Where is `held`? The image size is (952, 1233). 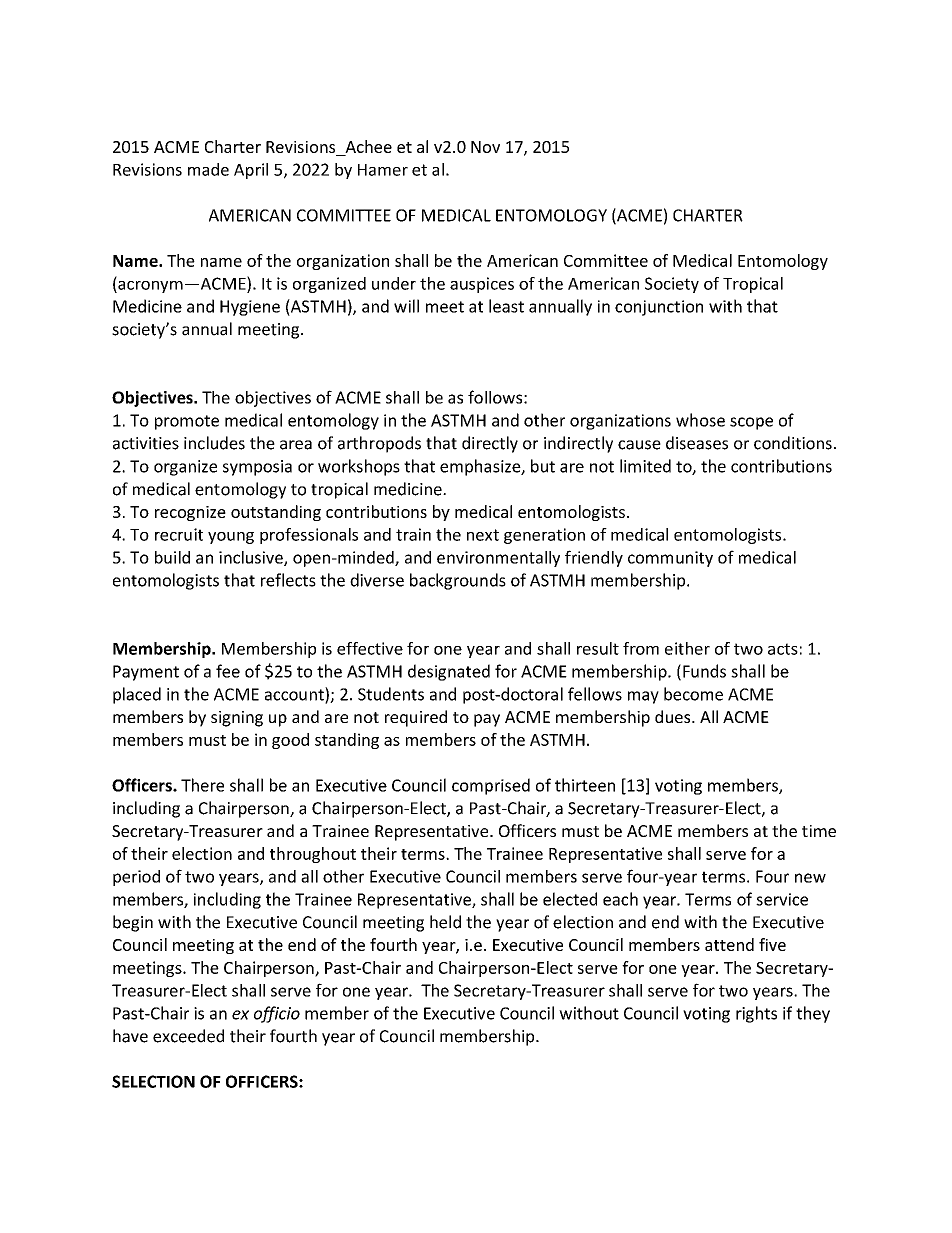 held is located at coordinates (445, 922).
